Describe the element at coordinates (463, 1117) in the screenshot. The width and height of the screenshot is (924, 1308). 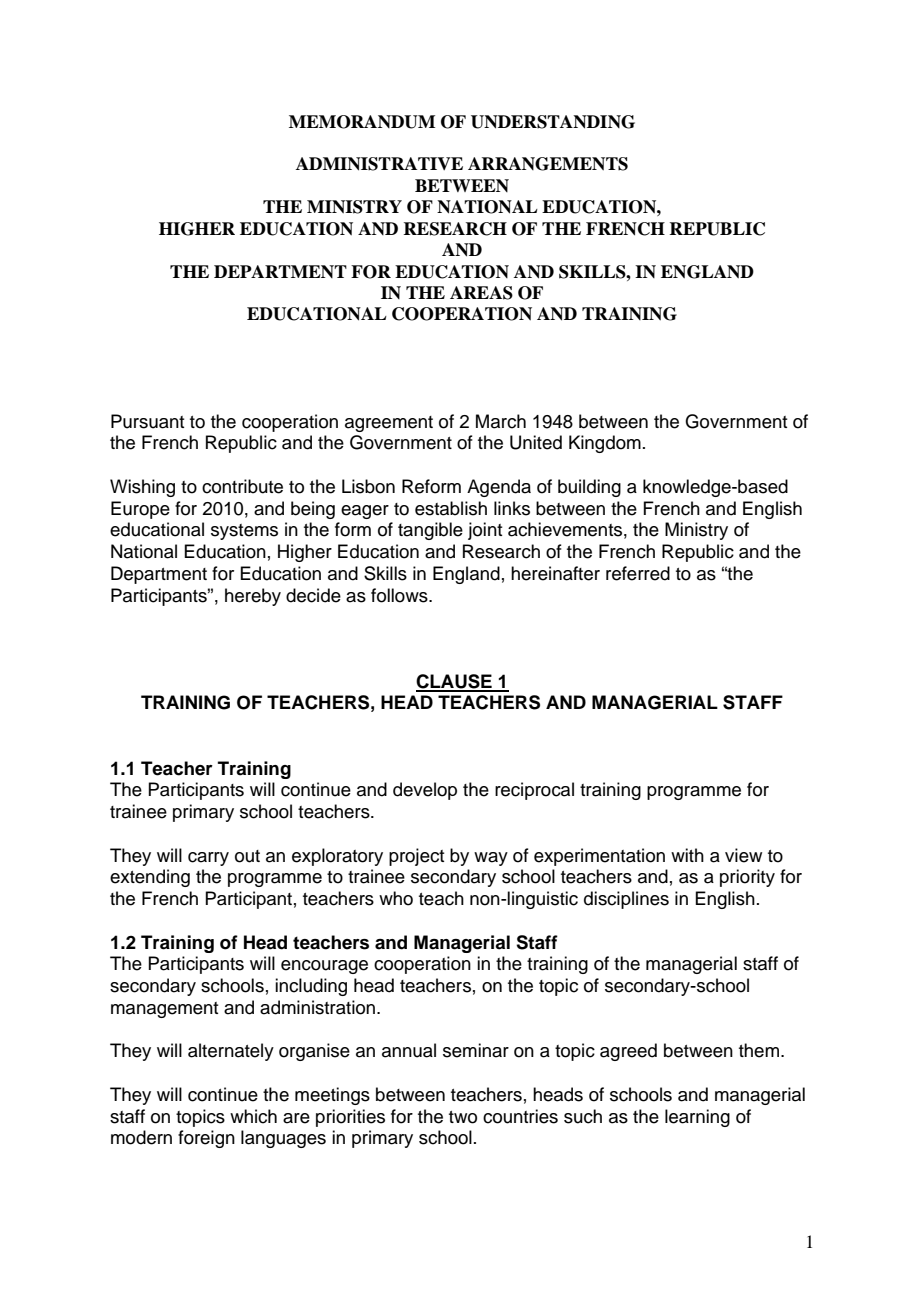
I see `two` at that location.
